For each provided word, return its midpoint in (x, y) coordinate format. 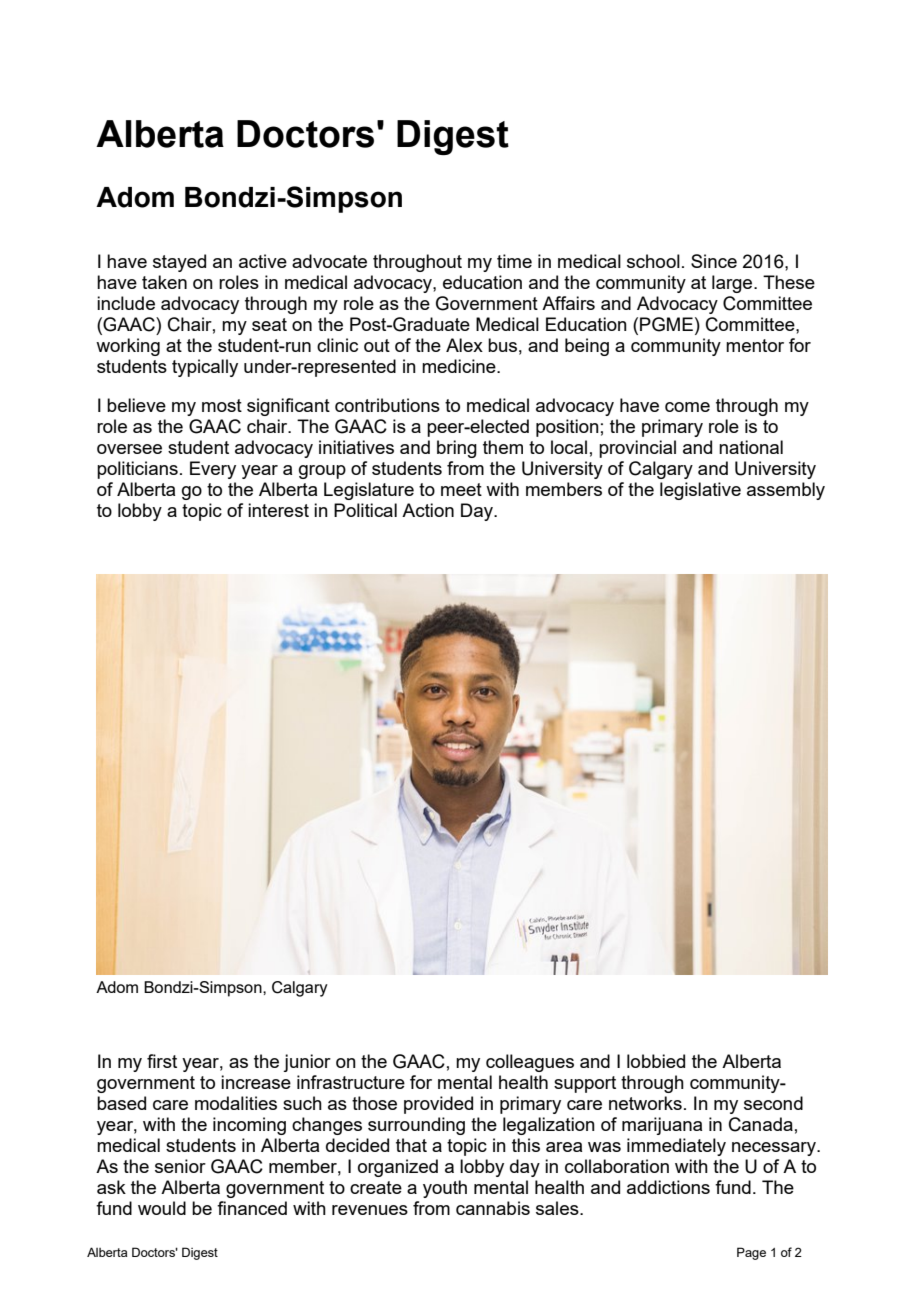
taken (164, 282)
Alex (464, 345)
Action (428, 510)
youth (445, 1189)
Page (751, 1253)
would (162, 1208)
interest (278, 510)
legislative (700, 491)
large (733, 284)
